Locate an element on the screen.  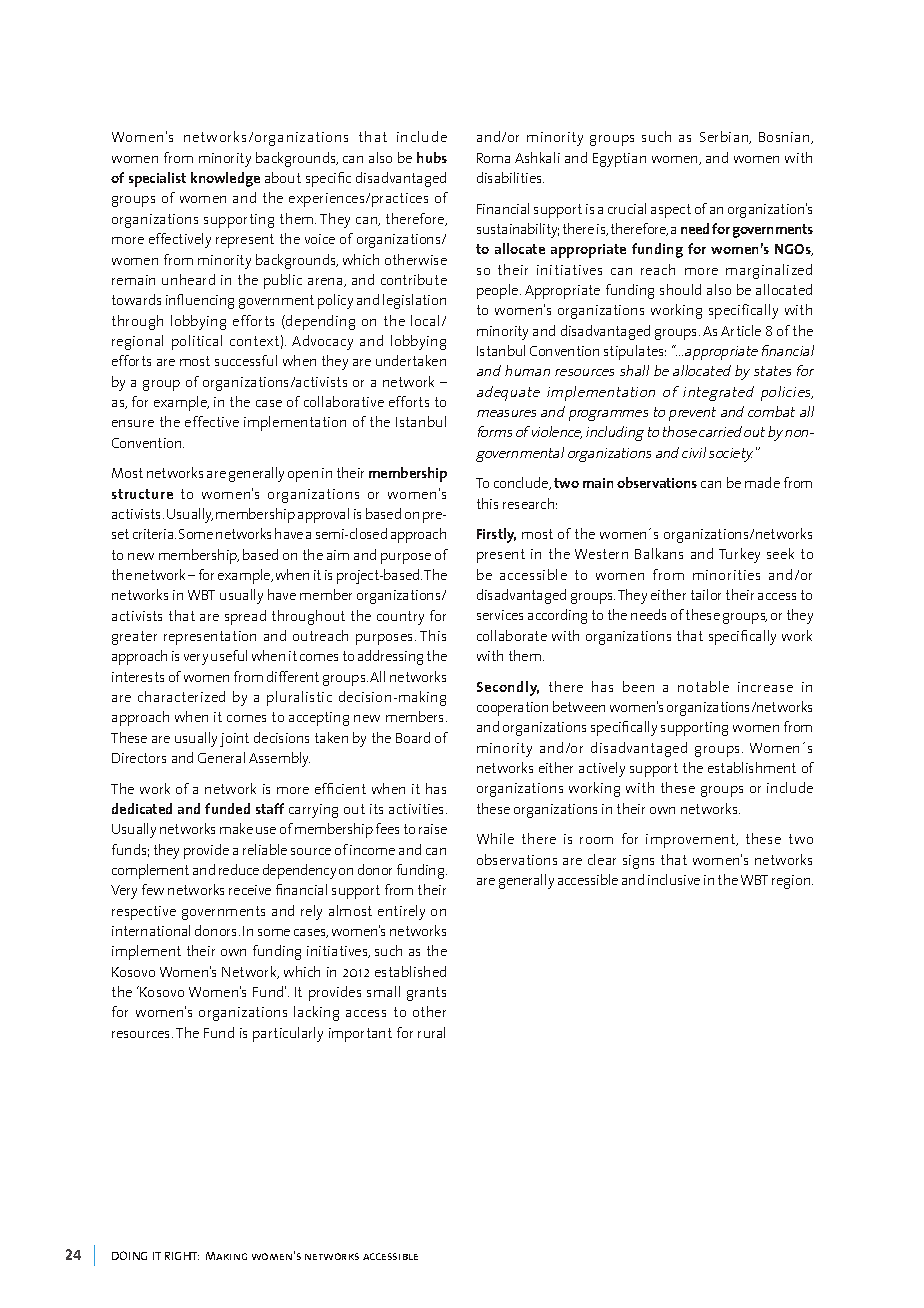
hubs is located at coordinates (432, 157).
